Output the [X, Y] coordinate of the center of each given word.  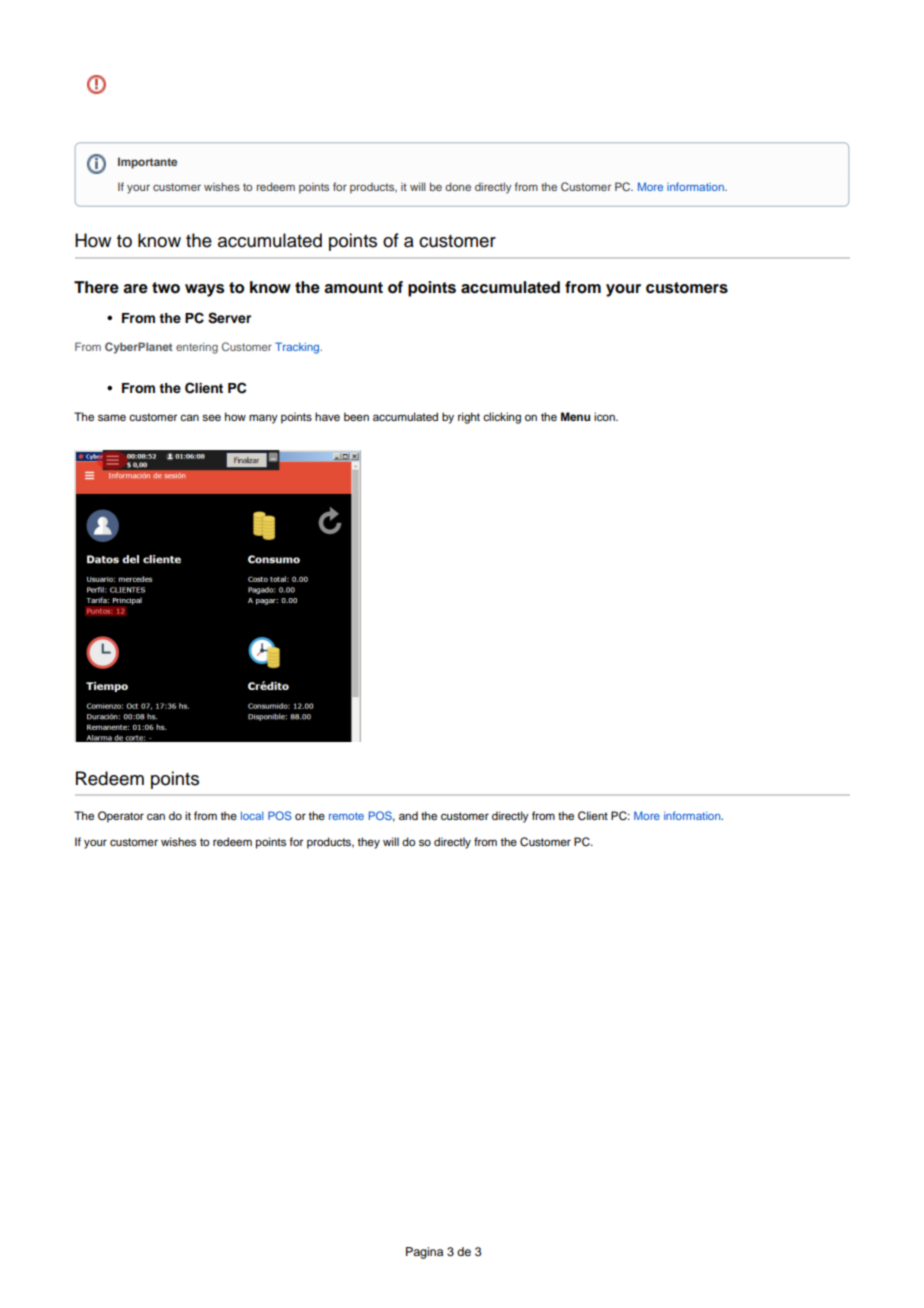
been [356, 416]
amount [353, 288]
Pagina [424, 1253]
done [458, 186]
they [368, 843]
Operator [121, 817]
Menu [575, 416]
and [408, 815]
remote [346, 816]
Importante [147, 163]
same [112, 417]
